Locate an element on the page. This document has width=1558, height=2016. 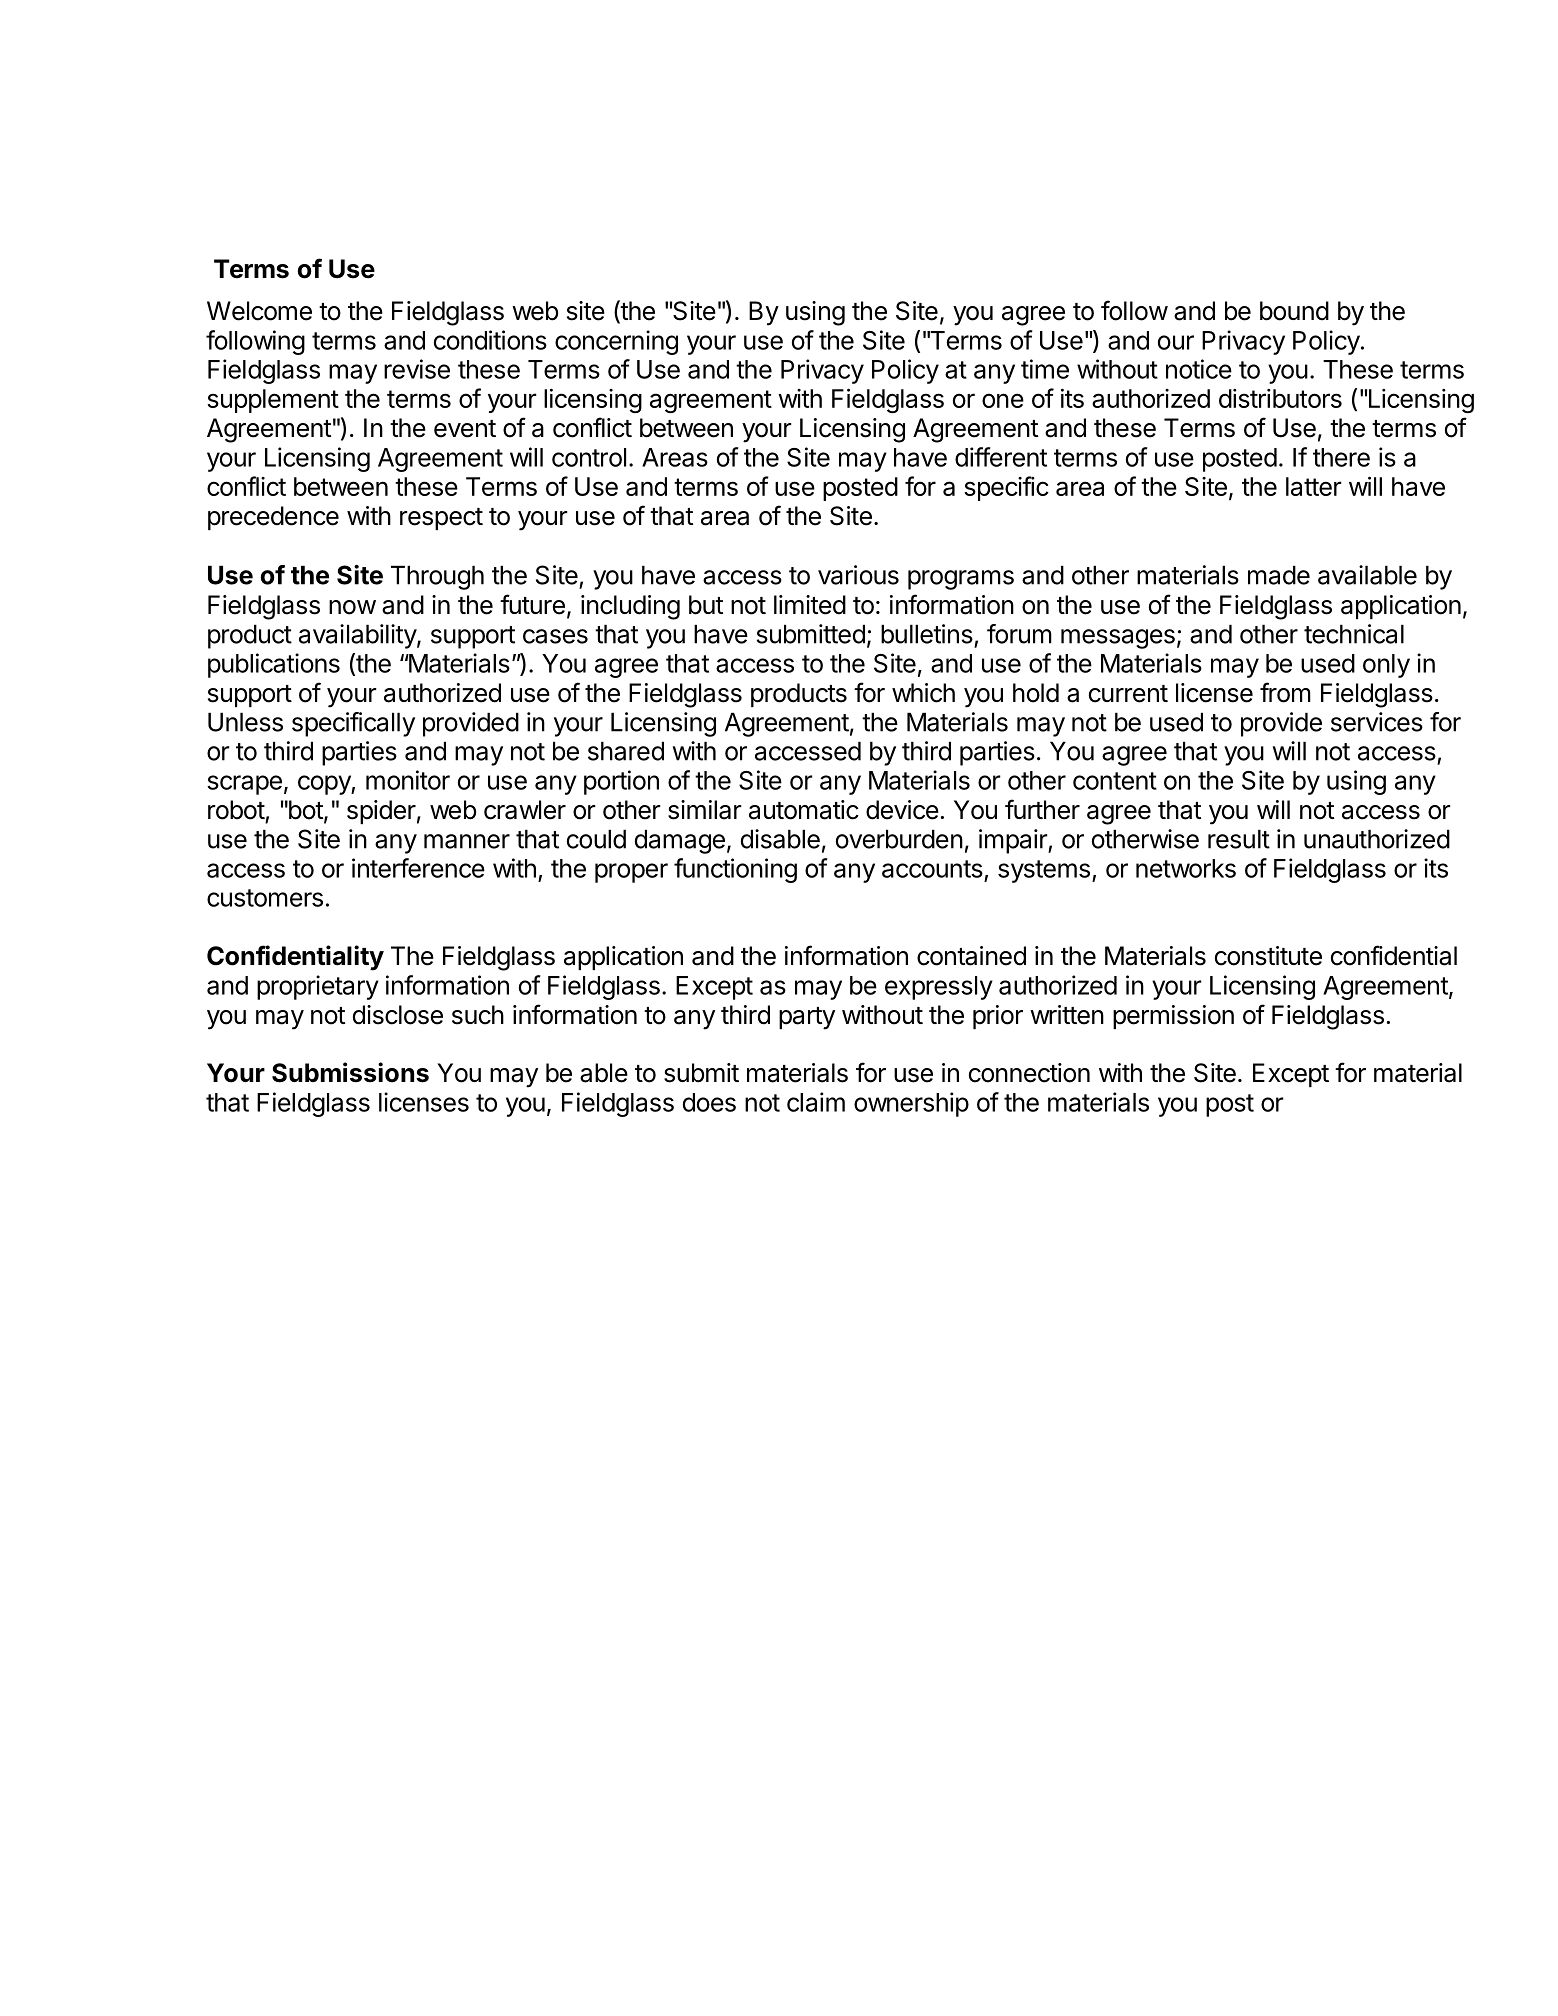
which is located at coordinates (923, 693).
